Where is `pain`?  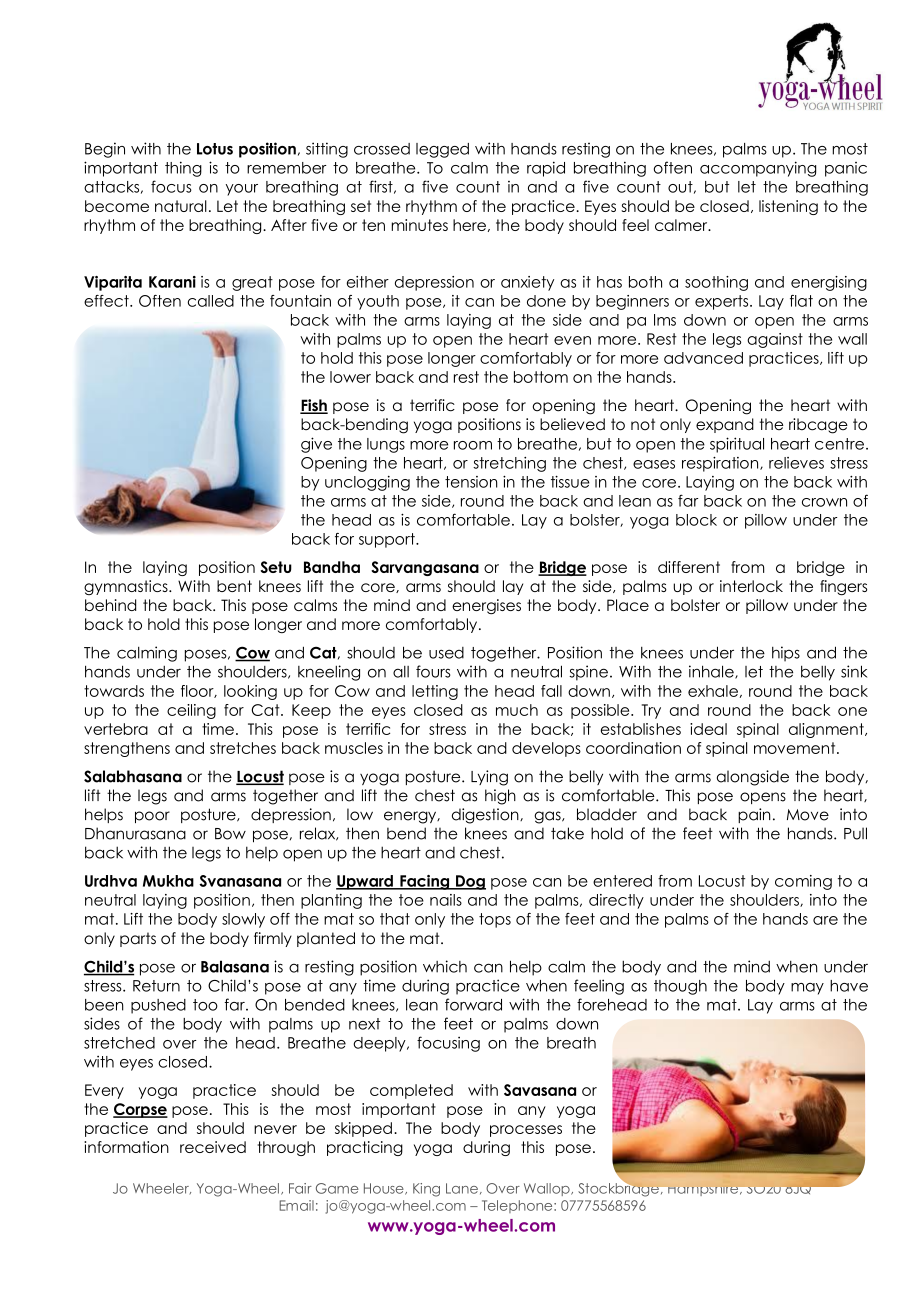
pain is located at coordinates (754, 815).
